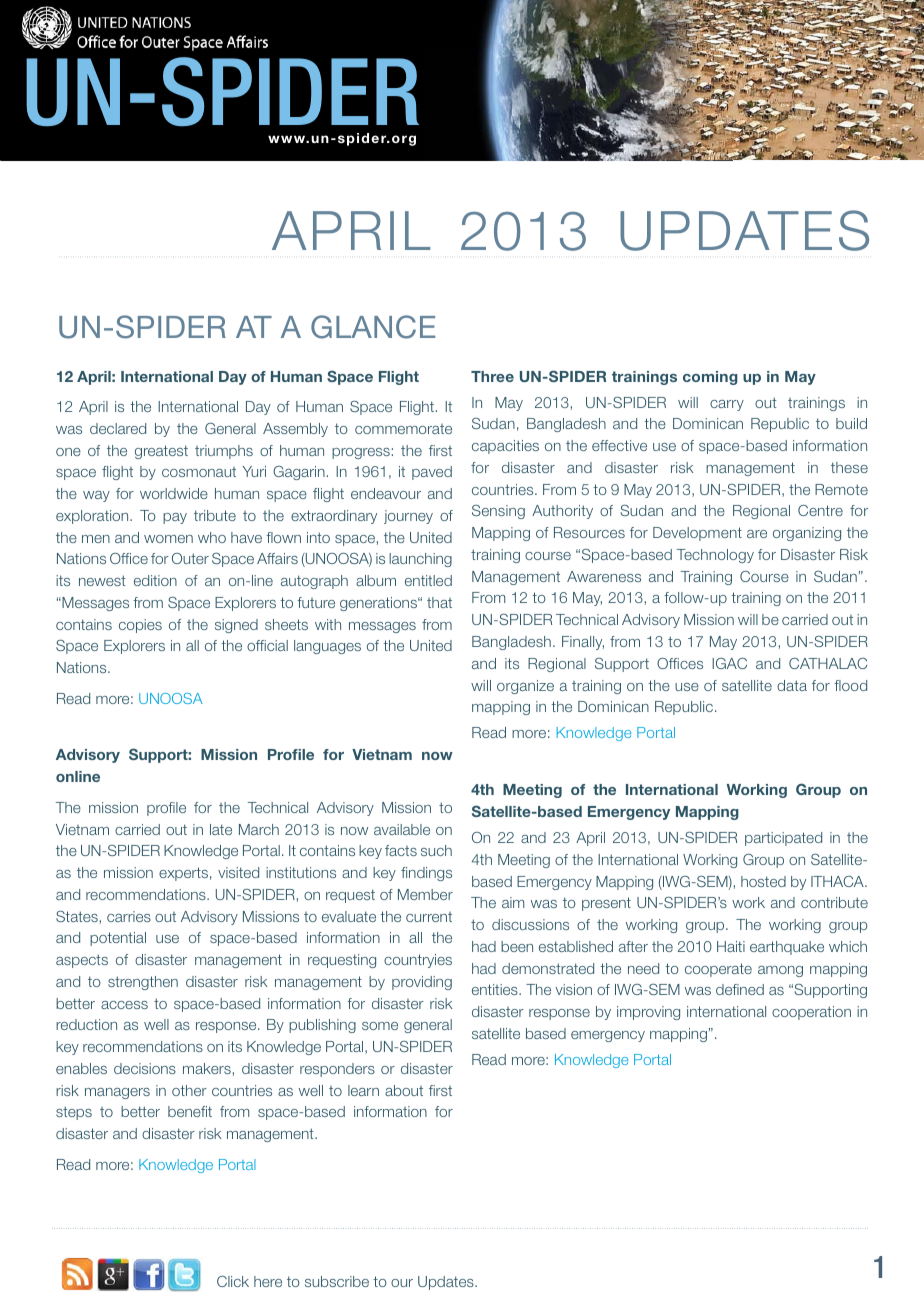  I want to click on declared, so click(118, 428).
